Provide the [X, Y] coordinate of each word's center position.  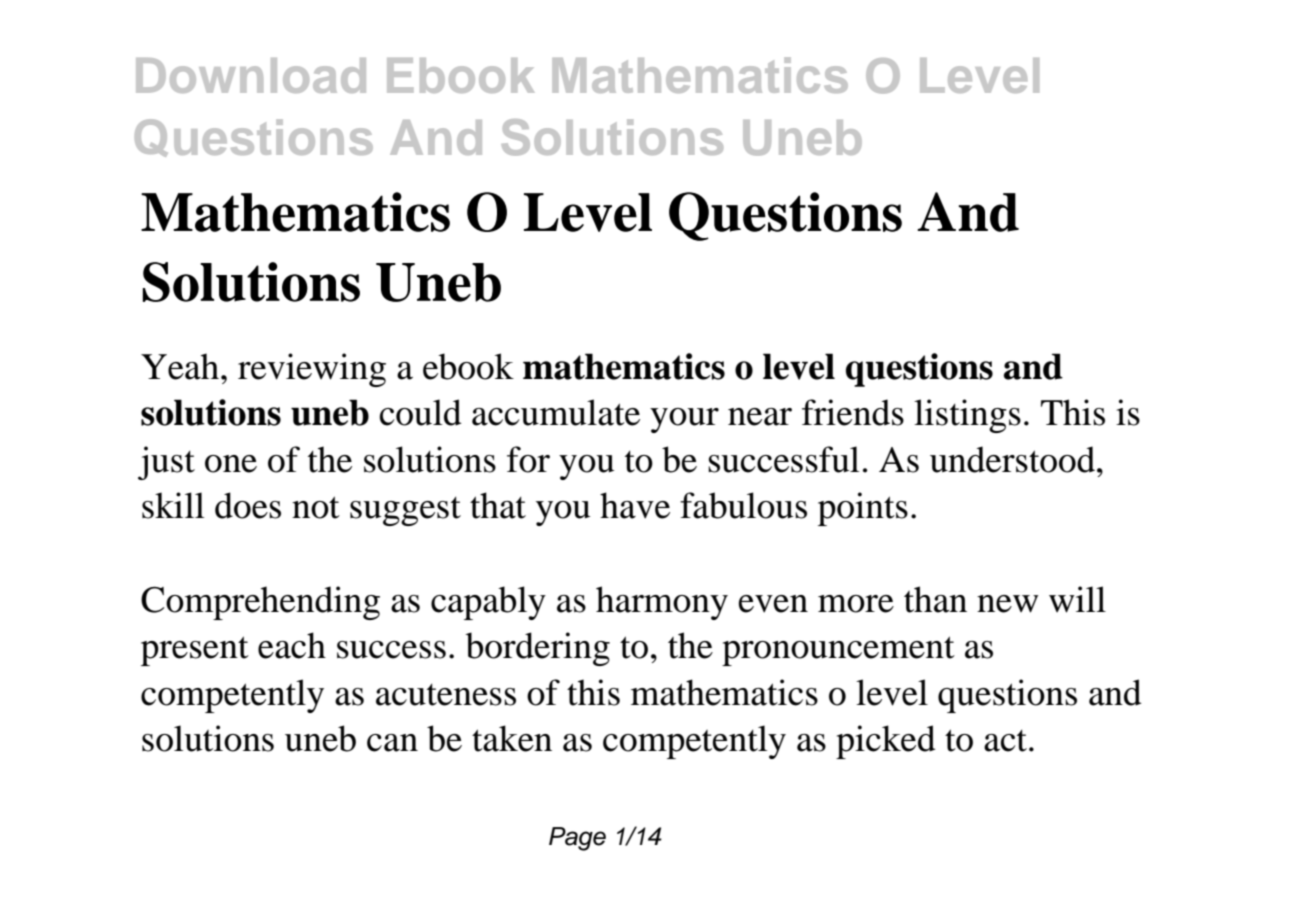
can [392, 743]
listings [967, 416]
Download [251, 75]
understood [1012, 459]
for [528, 459]
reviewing [312, 370]
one [231, 464]
